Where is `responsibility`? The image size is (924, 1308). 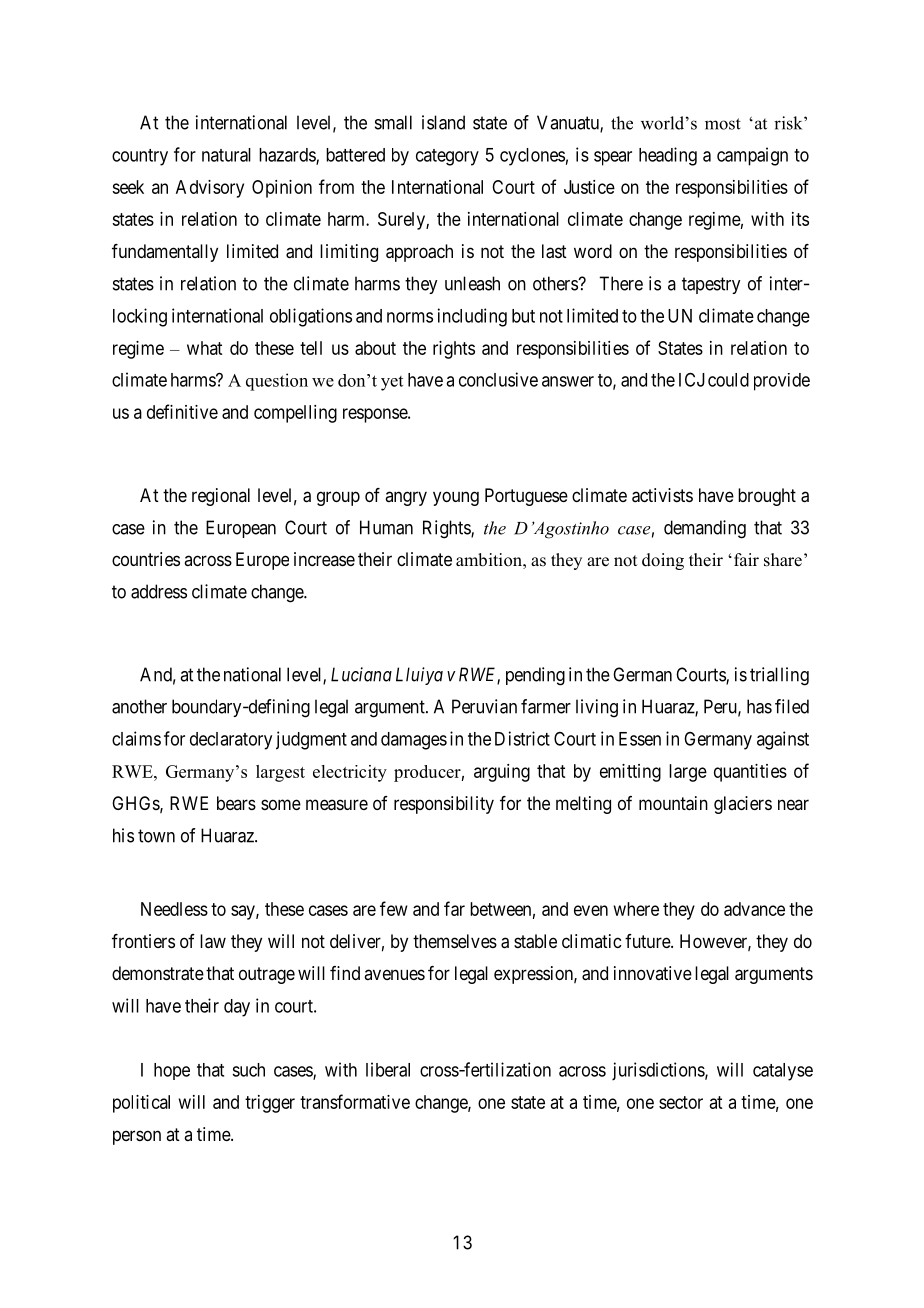 responsibility is located at coordinates (444, 805).
